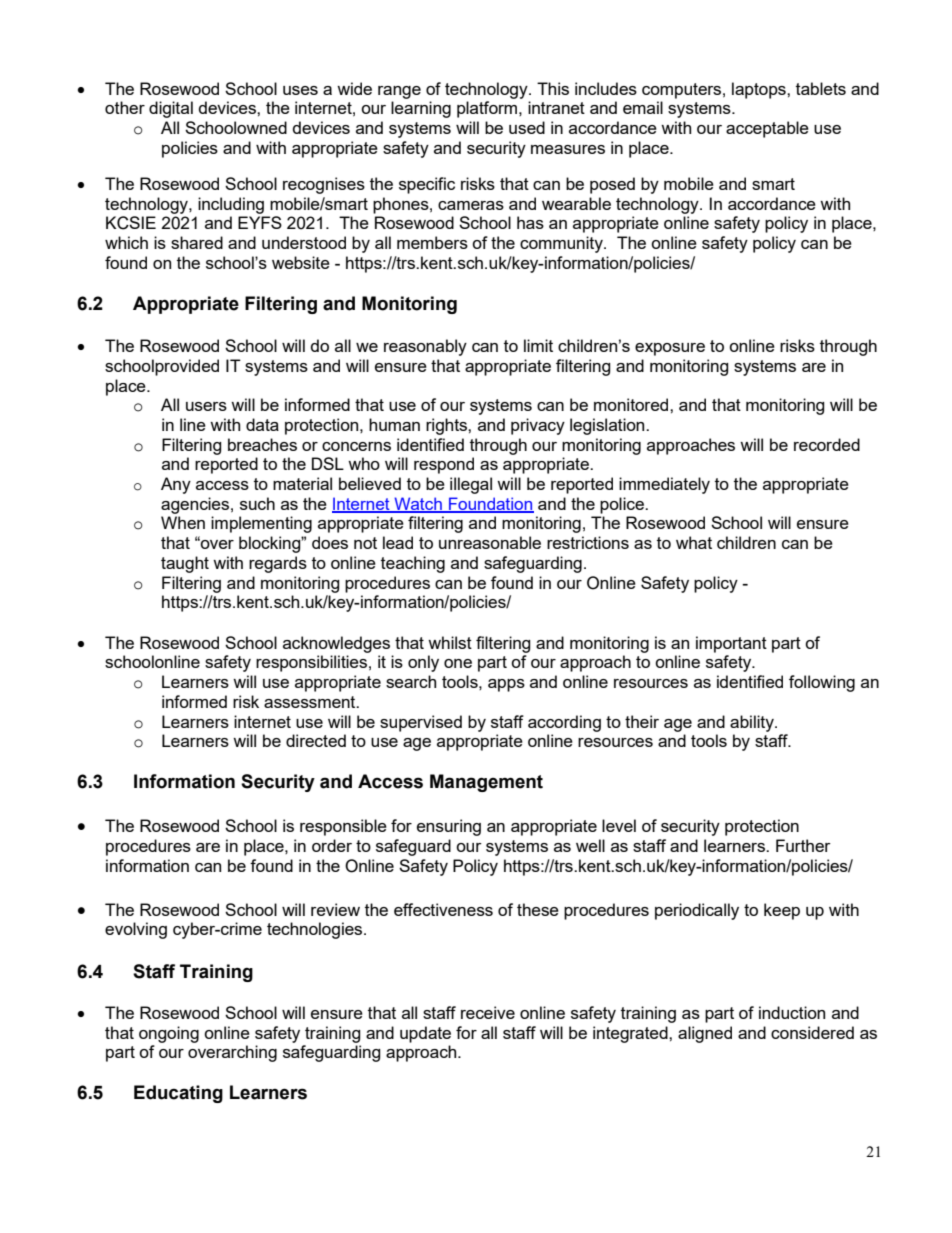  What do you see at coordinates (206, 406) in the screenshot?
I see `users` at bounding box center [206, 406].
